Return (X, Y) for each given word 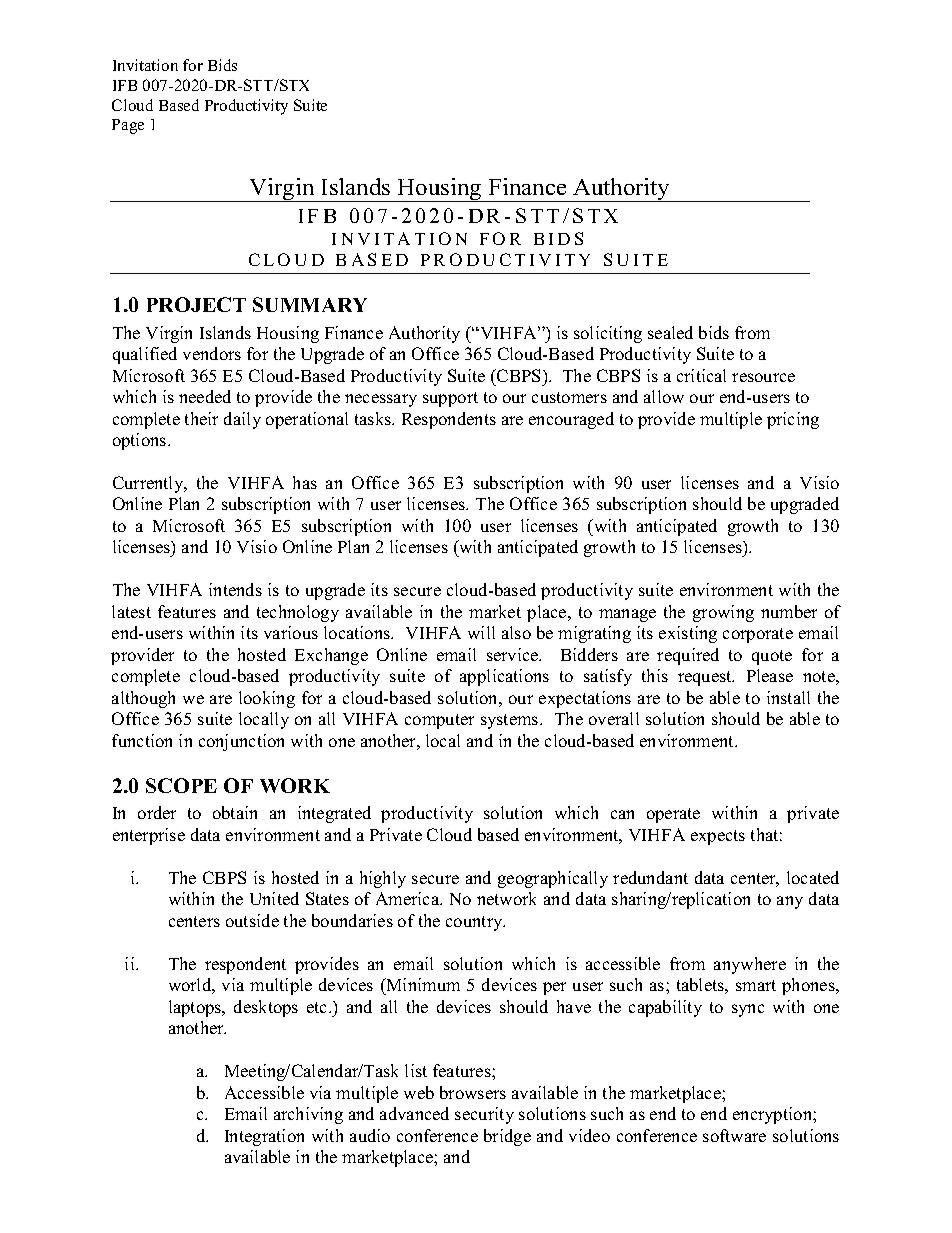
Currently (149, 484)
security (484, 1115)
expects (718, 837)
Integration (264, 1137)
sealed (670, 332)
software (734, 1135)
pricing (793, 420)
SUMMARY (310, 304)
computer (439, 721)
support (450, 399)
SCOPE (181, 785)
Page (128, 126)
